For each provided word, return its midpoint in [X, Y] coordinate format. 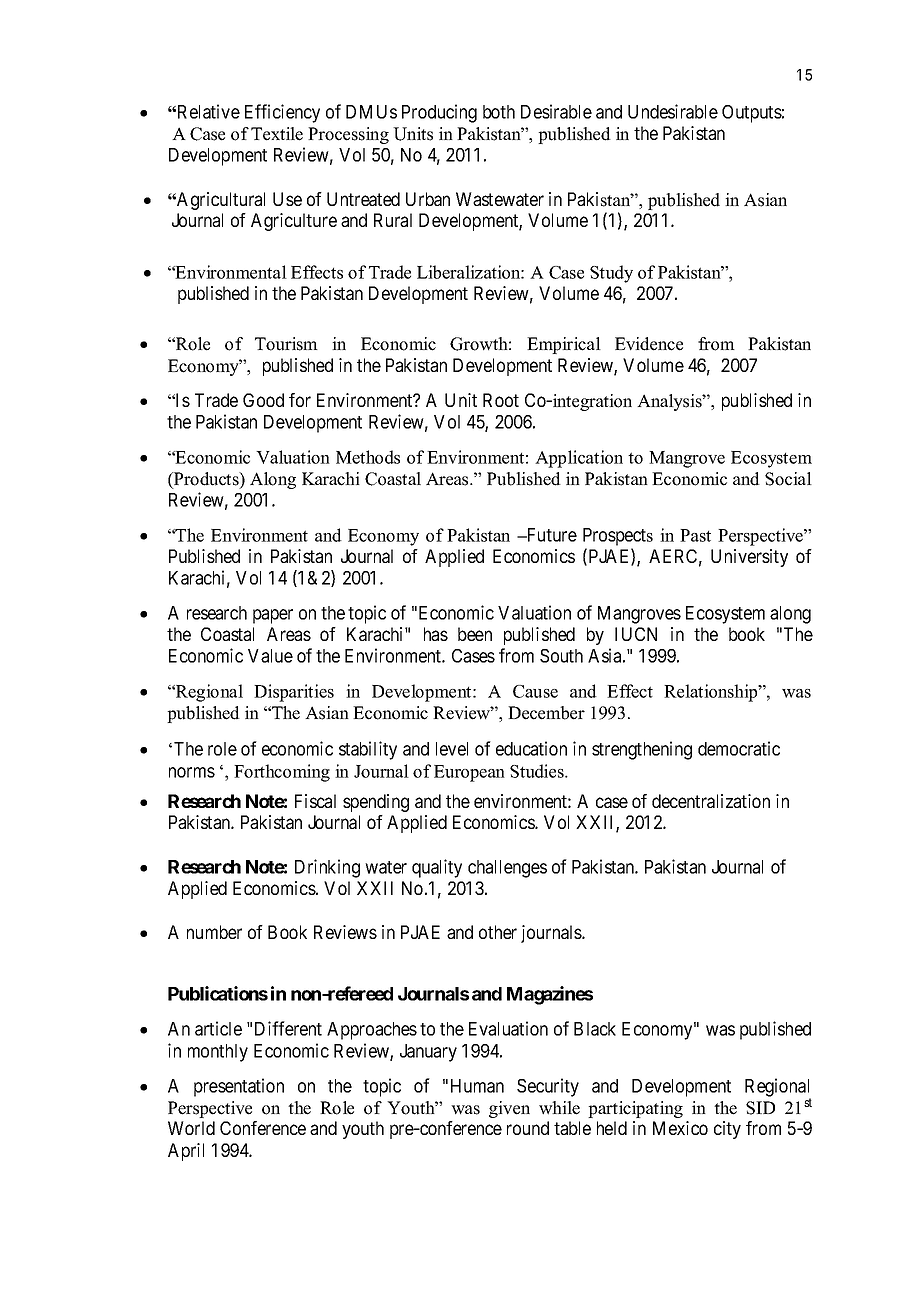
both [499, 112]
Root [501, 400]
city [727, 1130]
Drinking [327, 868]
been [475, 634]
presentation [239, 1087]
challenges [507, 869]
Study [611, 274]
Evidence [649, 344]
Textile [277, 134]
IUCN [636, 634]
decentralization [711, 801]
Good [263, 400]
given [509, 1109]
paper [273, 616]
